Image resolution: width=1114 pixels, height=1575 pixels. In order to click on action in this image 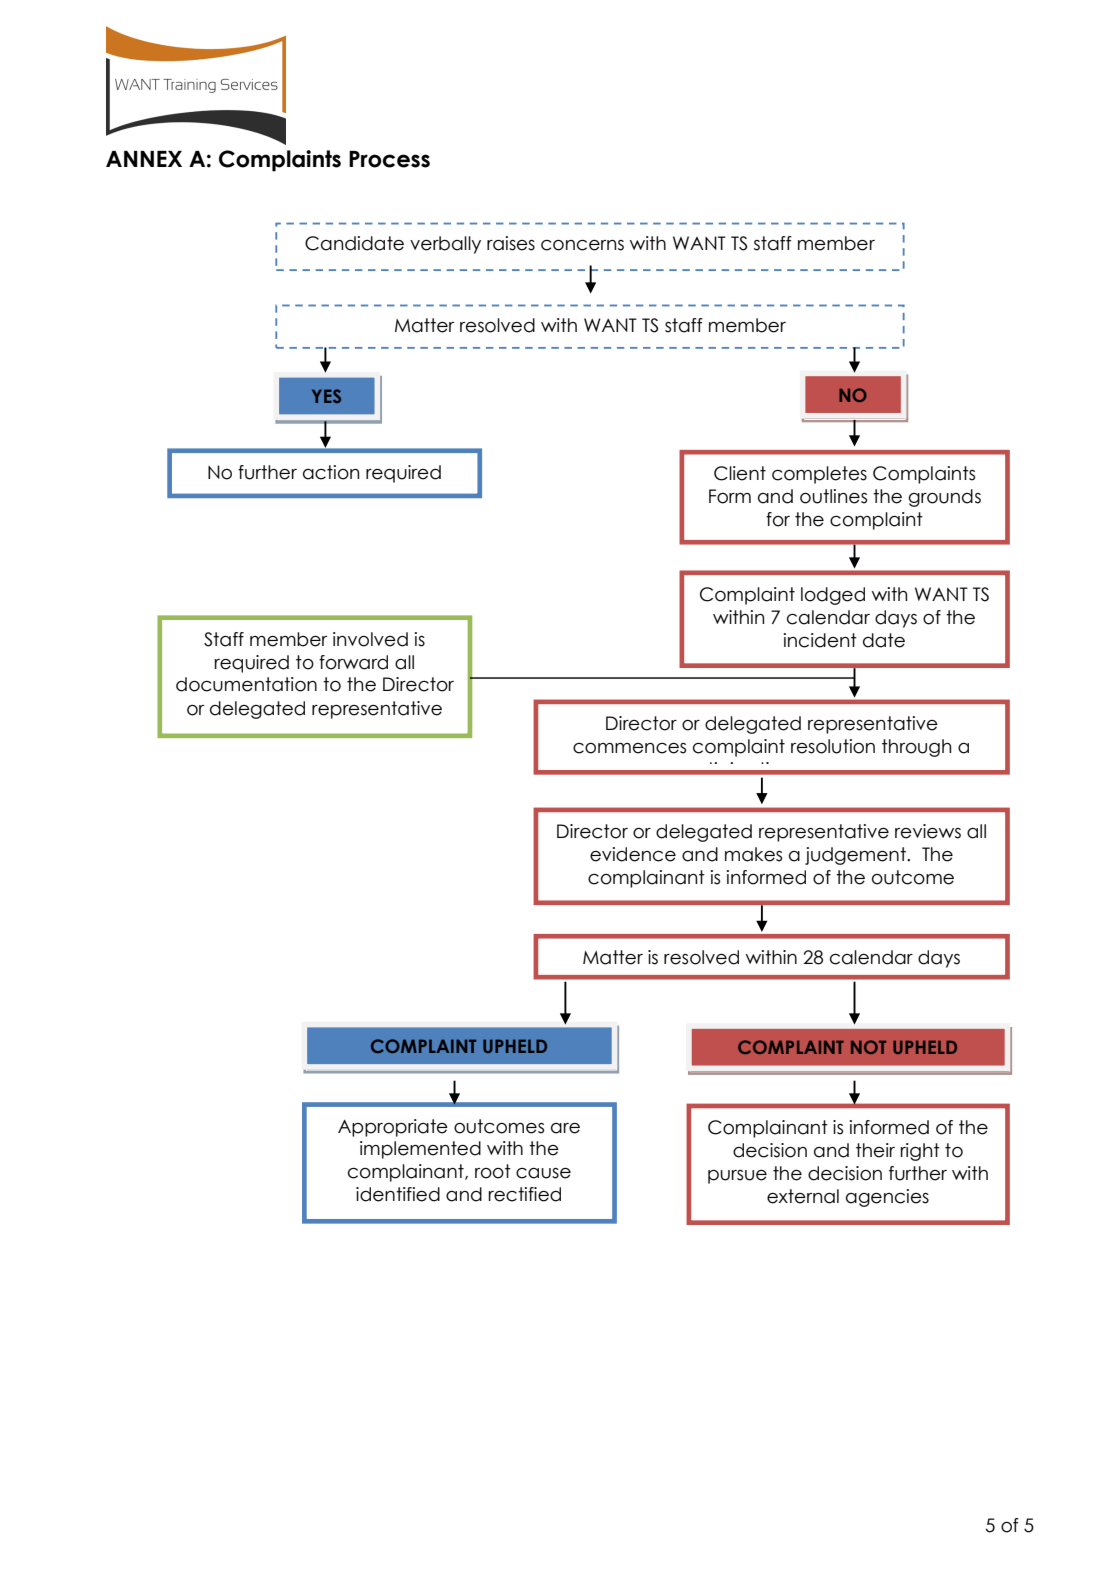, I will do `click(331, 472)`.
